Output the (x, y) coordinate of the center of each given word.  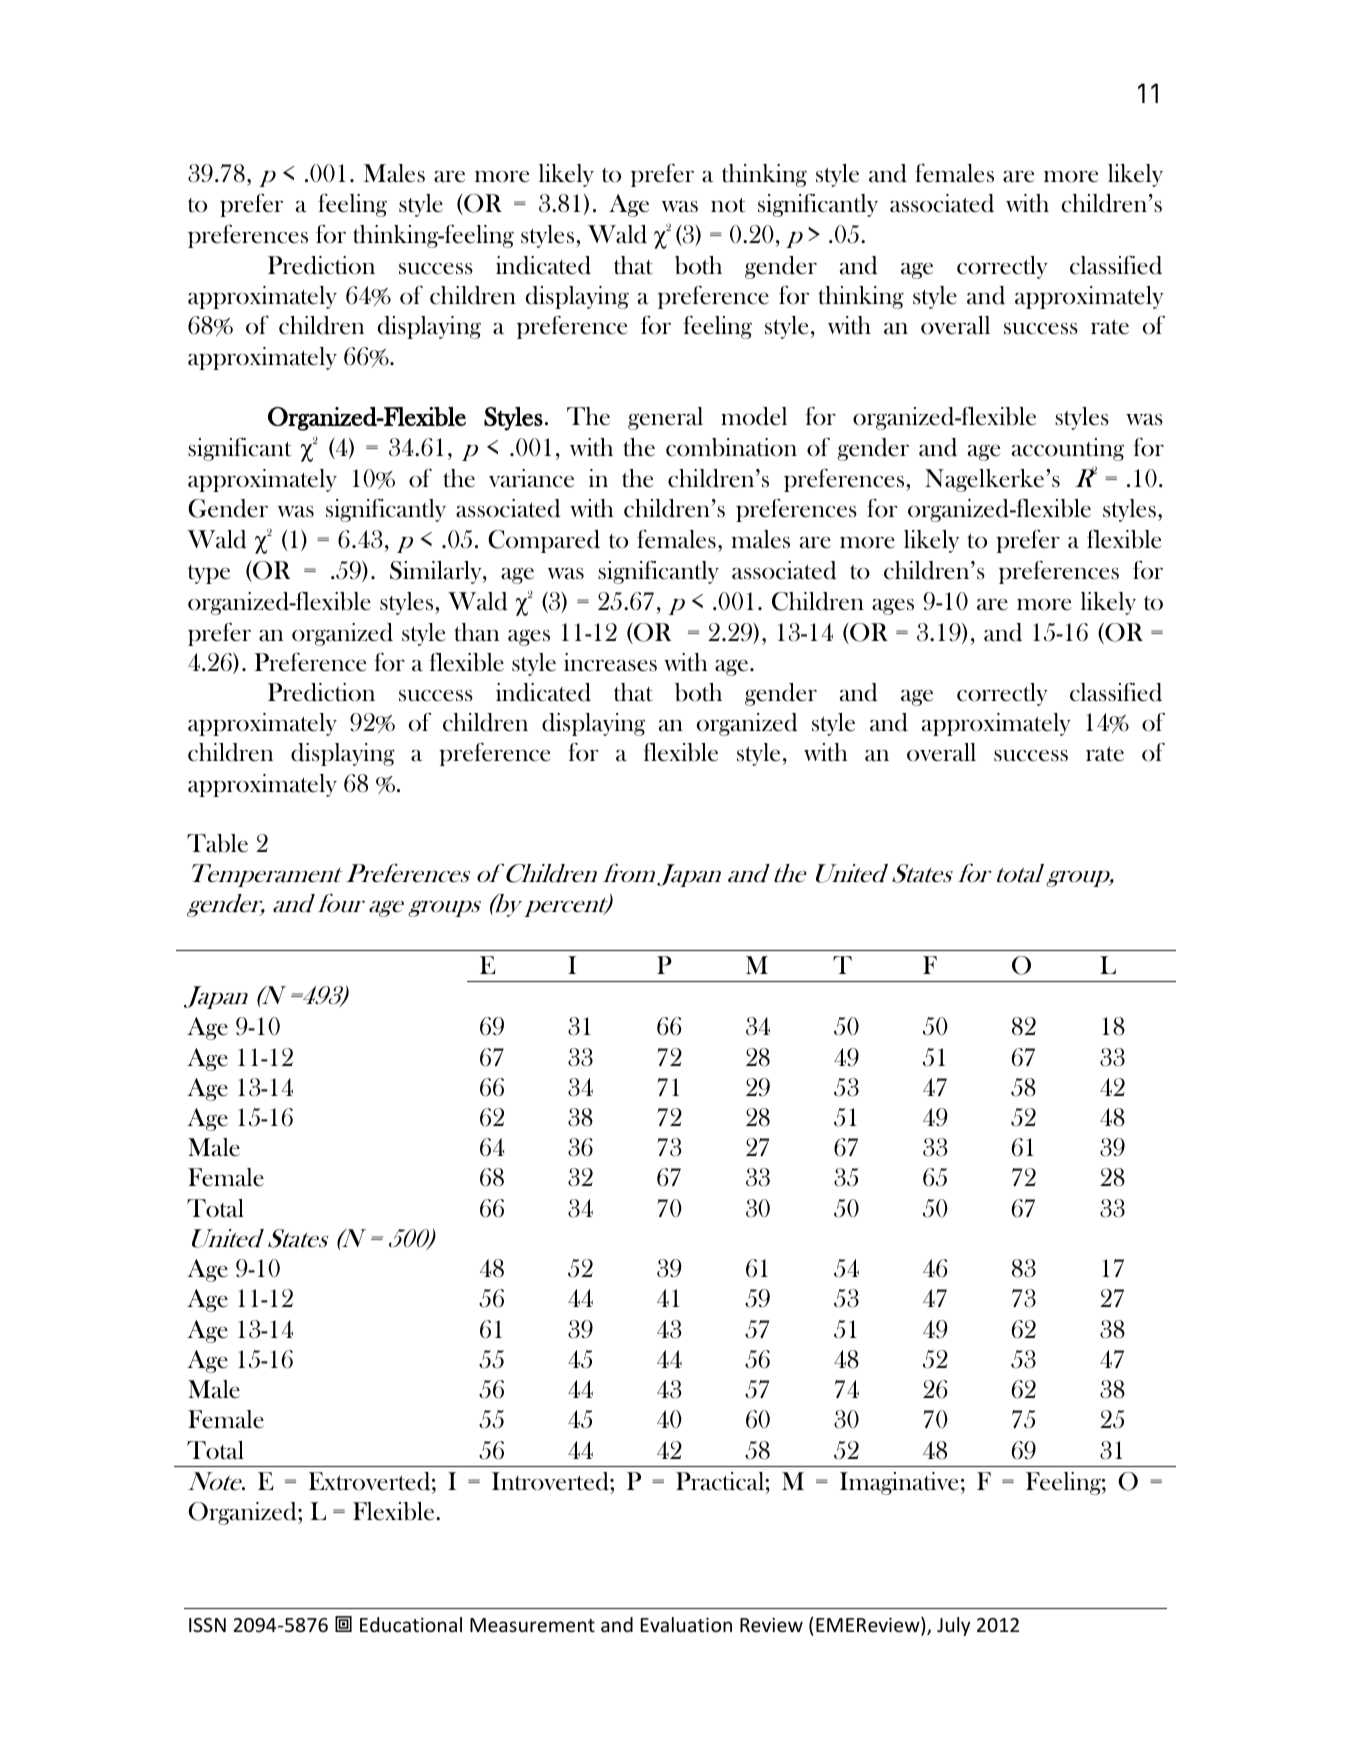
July (954, 1626)
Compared (544, 541)
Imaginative (899, 1483)
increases (610, 662)
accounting (1068, 449)
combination (731, 447)
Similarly (437, 572)
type (209, 574)
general (665, 418)
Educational (411, 1624)
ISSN (207, 1625)
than (476, 632)
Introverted (551, 1481)
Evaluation (686, 1624)
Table (217, 843)
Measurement (532, 1625)
